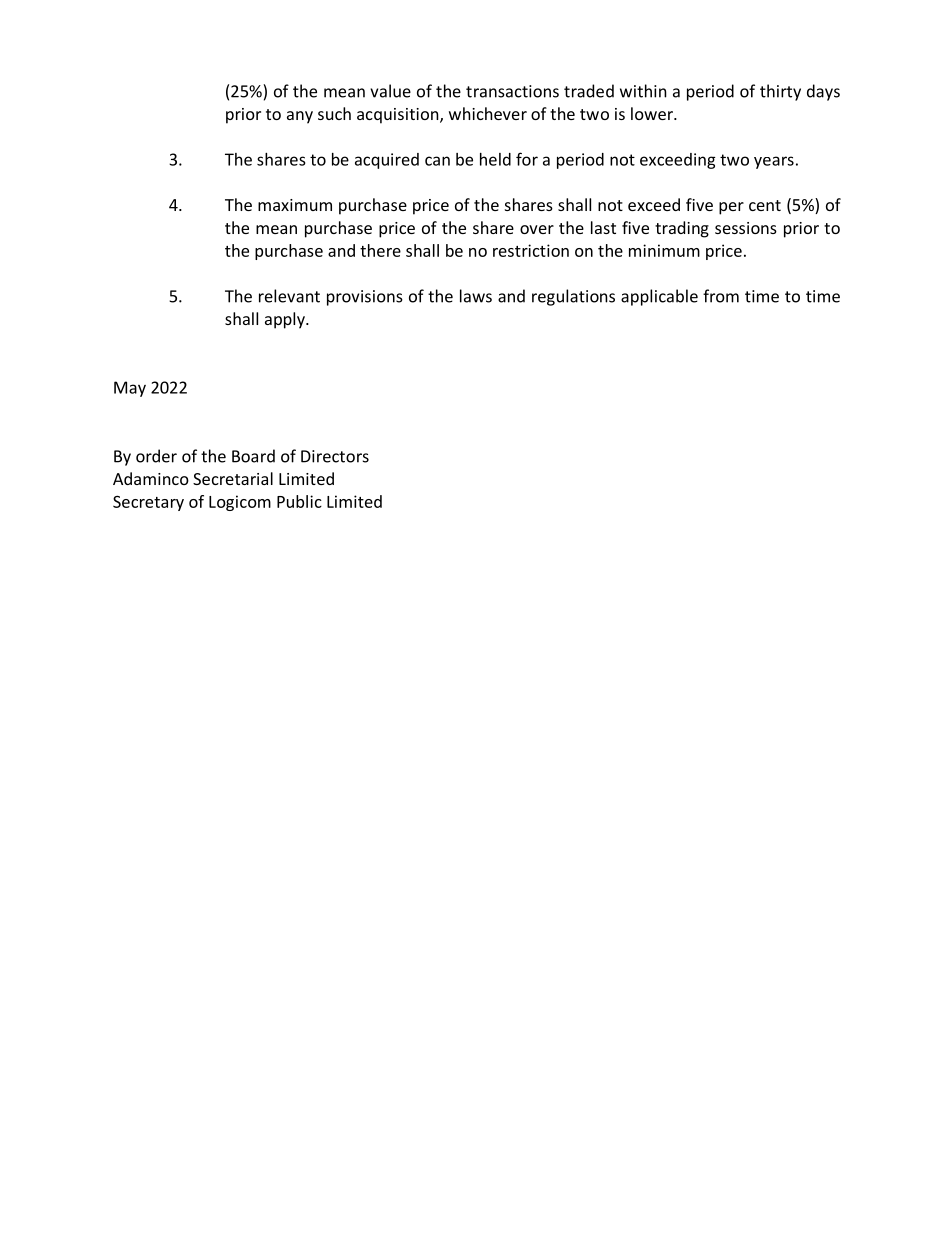  I want to click on sessions, so click(746, 228).
